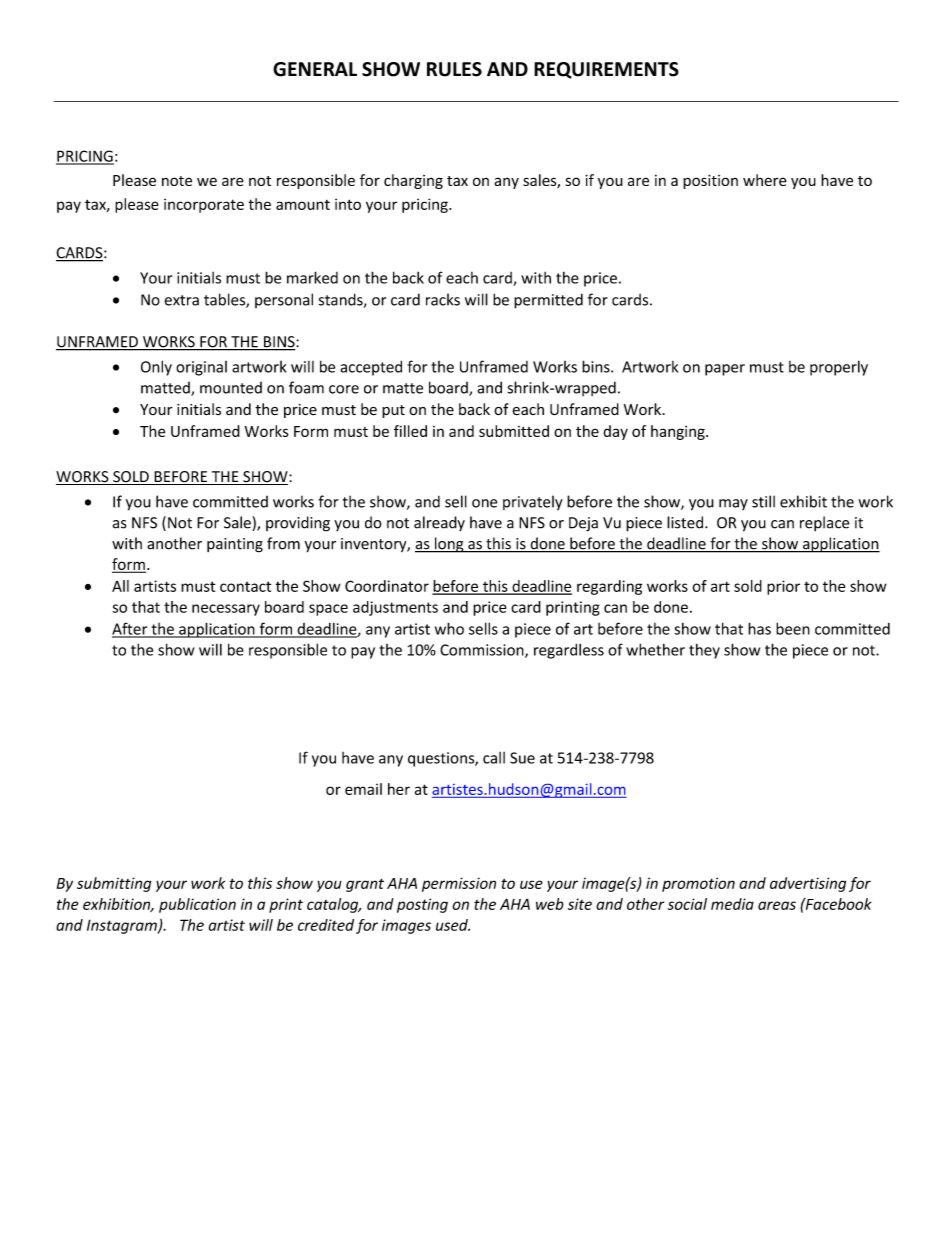 This page has width=952, height=1233. What do you see at coordinates (235, 545) in the page?
I see `painting` at bounding box center [235, 545].
